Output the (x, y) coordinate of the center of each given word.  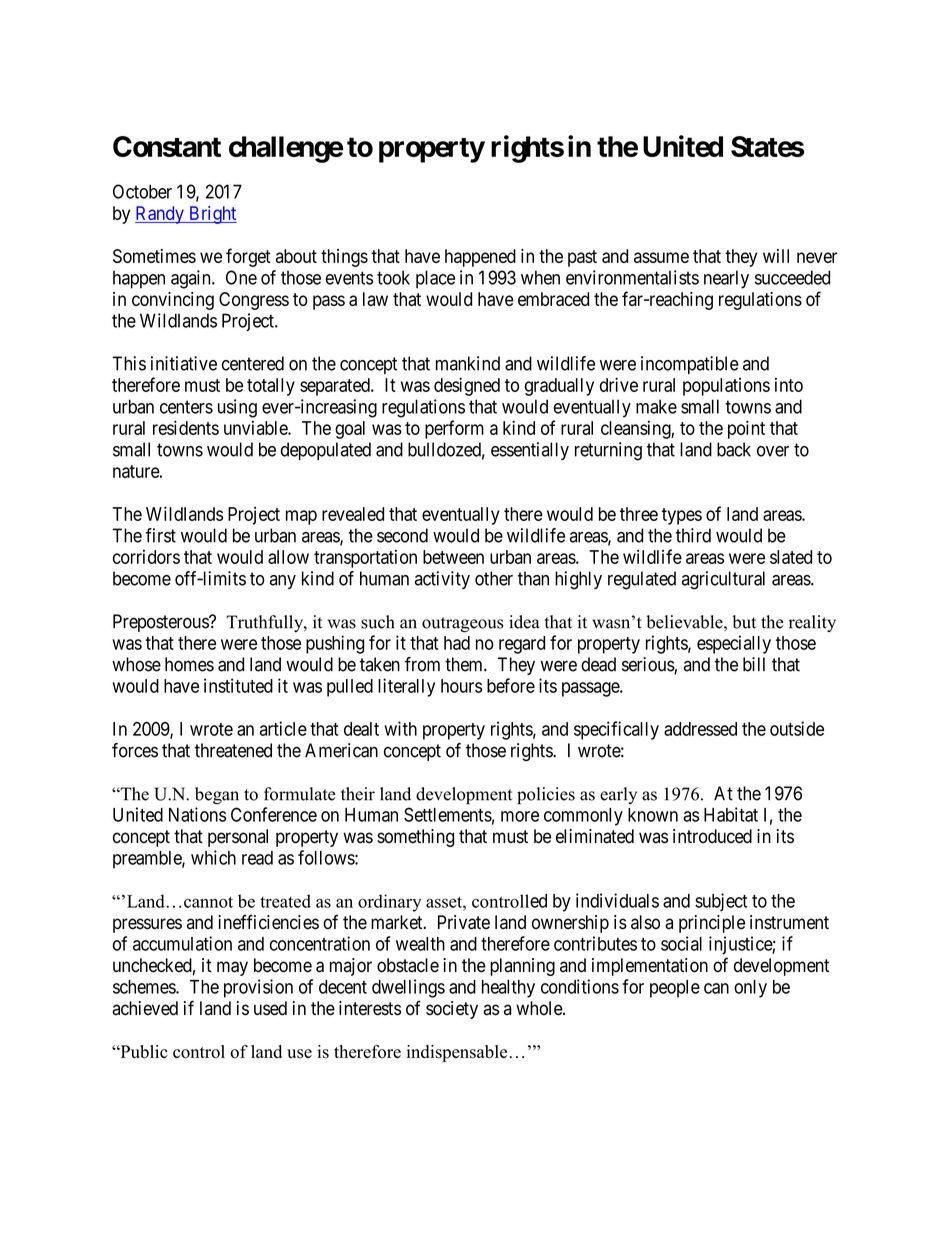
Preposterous (161, 623)
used (270, 1008)
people (675, 989)
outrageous (463, 625)
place (435, 279)
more (520, 816)
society (452, 1010)
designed (467, 386)
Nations (197, 814)
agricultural (723, 580)
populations (726, 387)
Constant (167, 146)
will (776, 256)
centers (186, 407)
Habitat (731, 814)
